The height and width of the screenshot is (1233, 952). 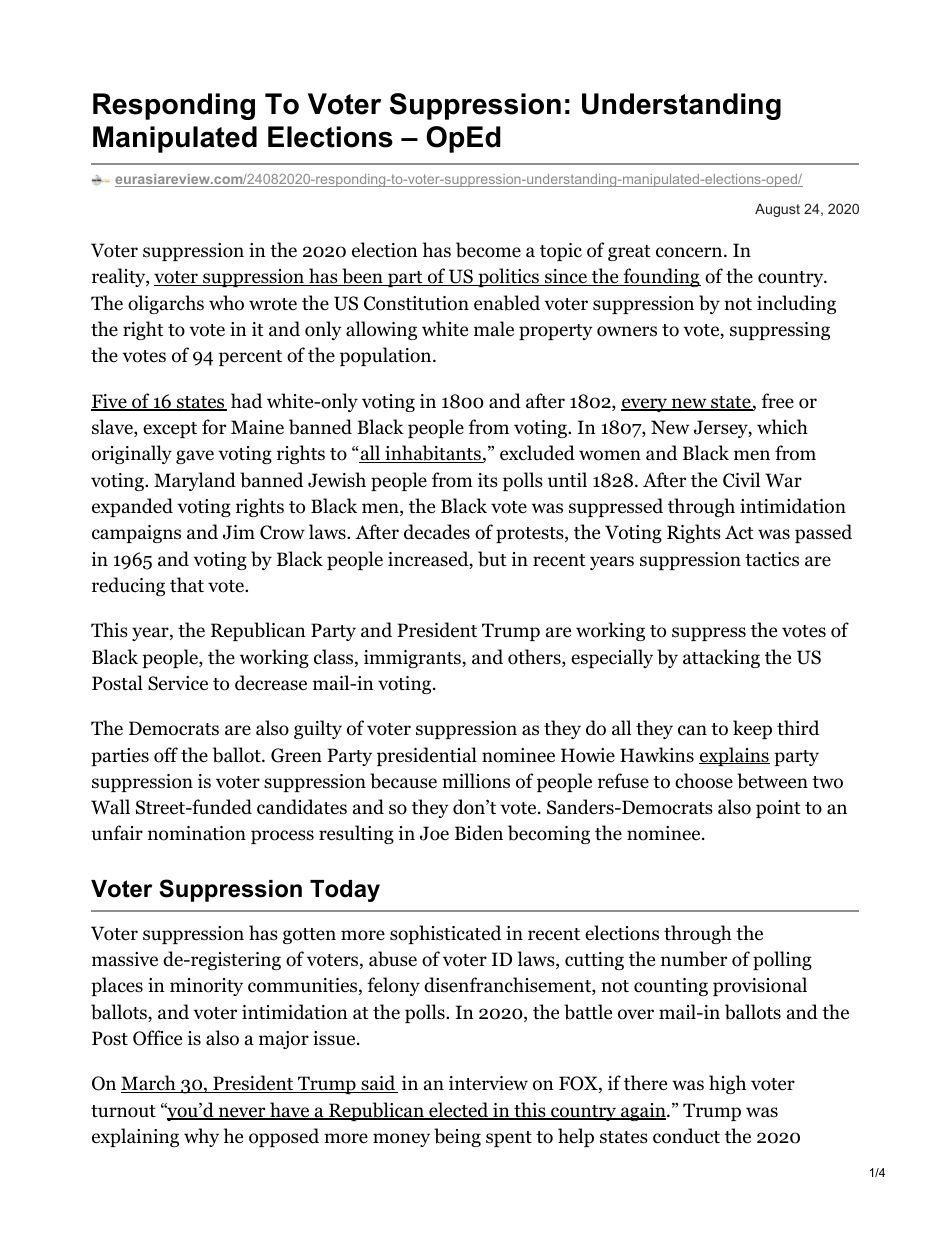 What do you see at coordinates (741, 480) in the screenshot?
I see `Civil` at bounding box center [741, 480].
